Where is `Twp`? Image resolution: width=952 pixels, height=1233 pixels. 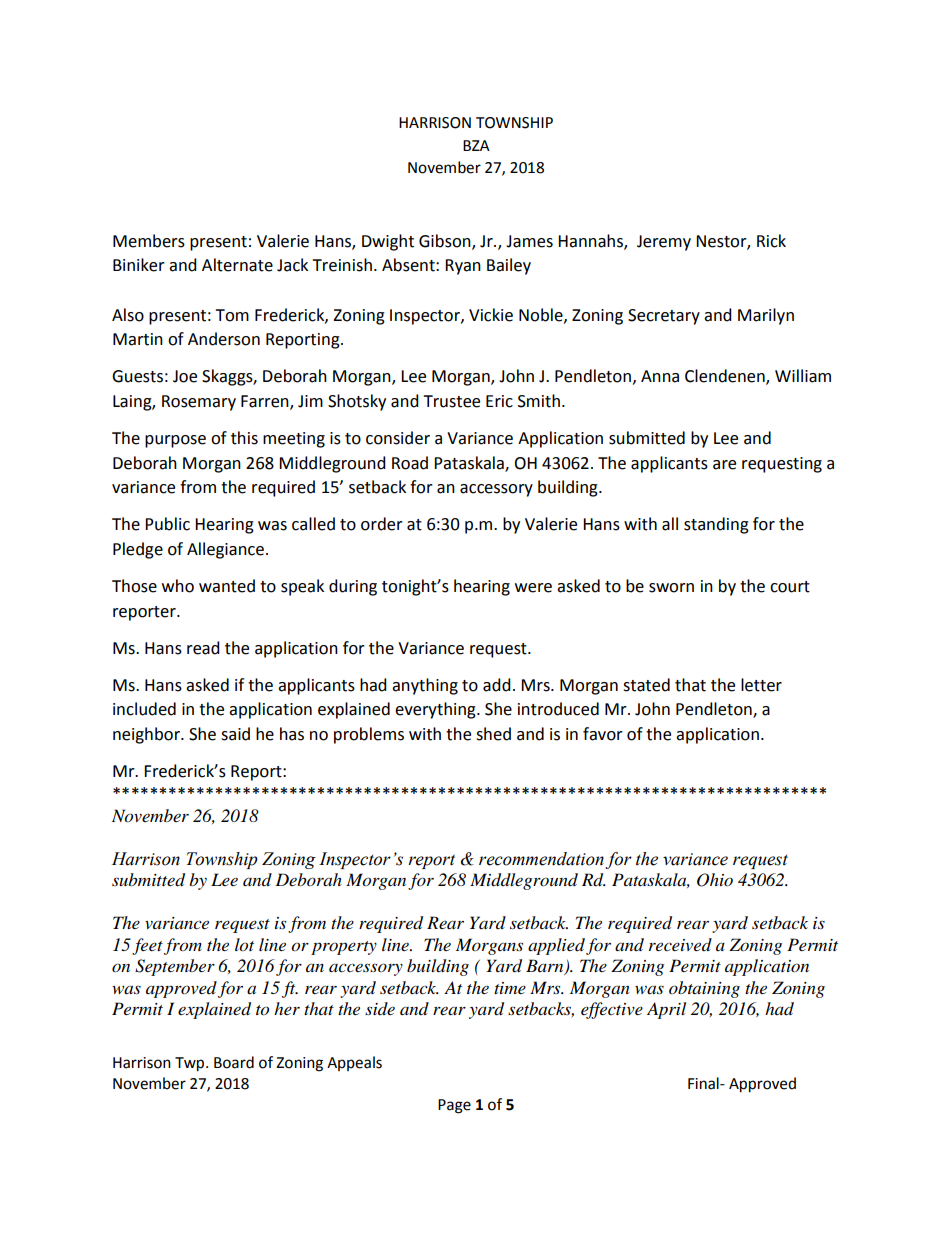
Twp is located at coordinates (191, 1064).
